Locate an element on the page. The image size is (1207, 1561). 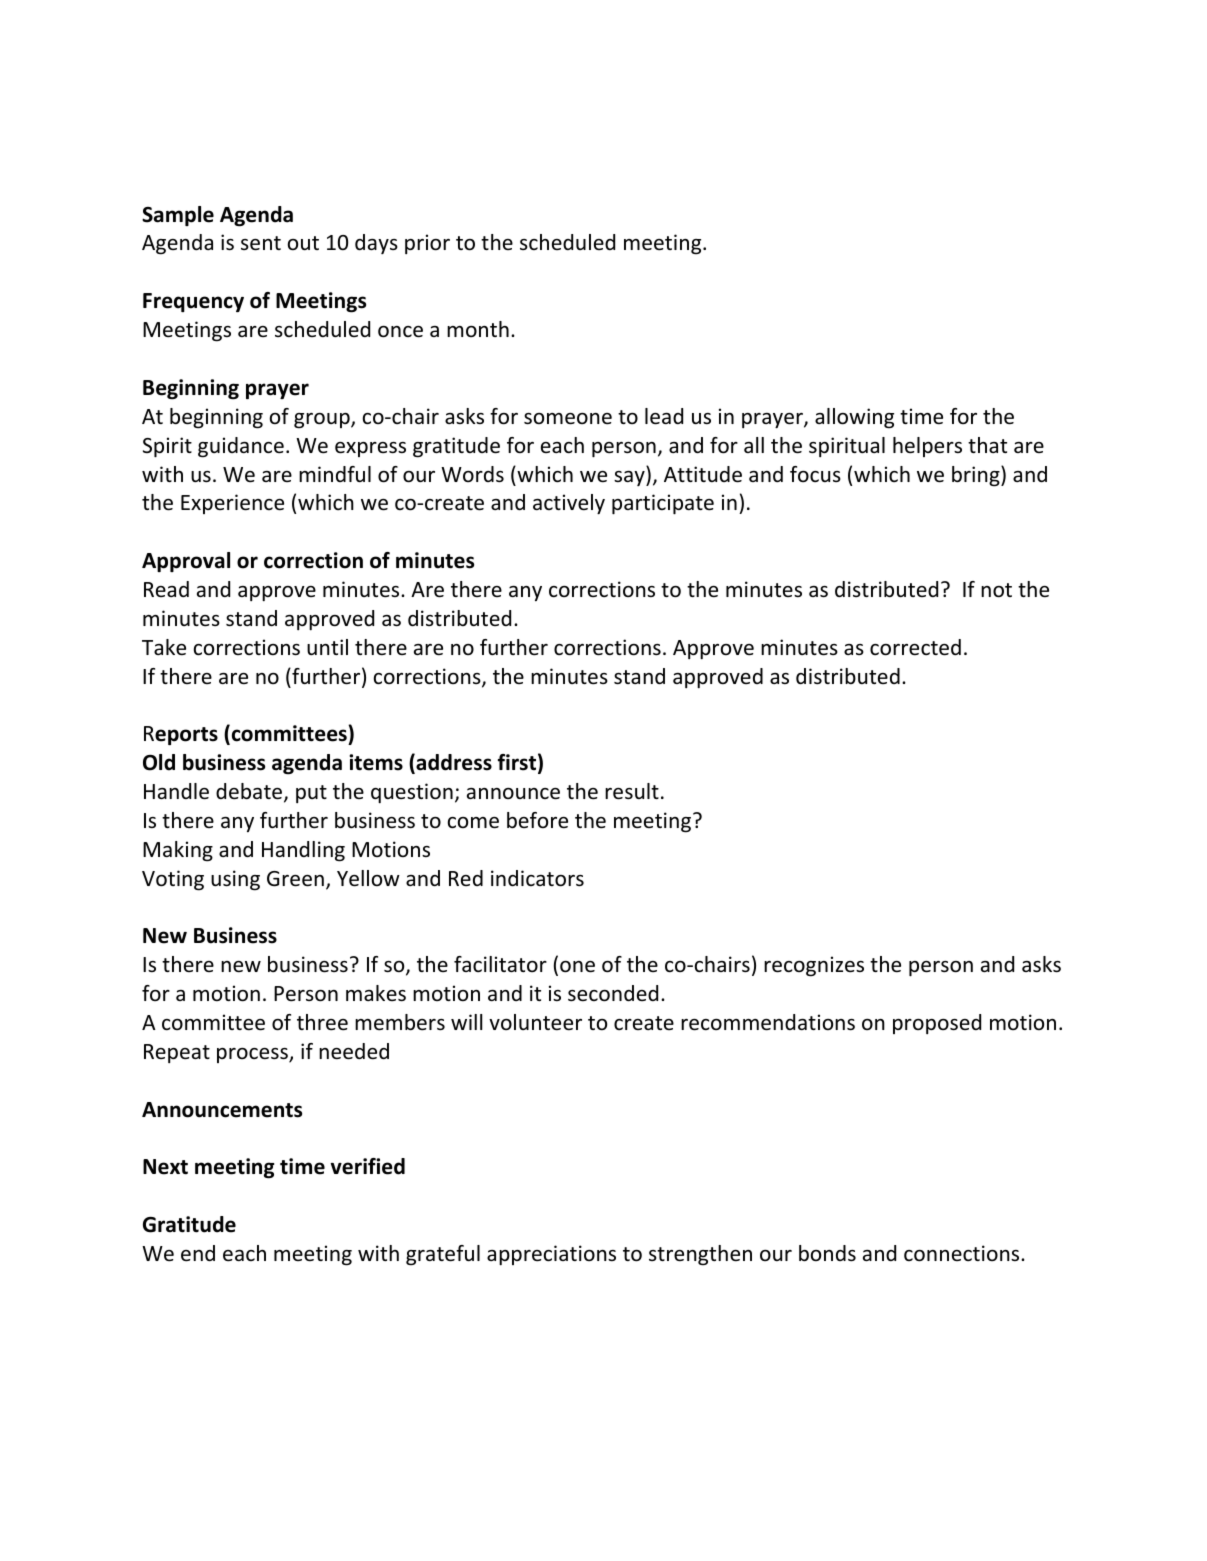
recognizes is located at coordinates (814, 966).
